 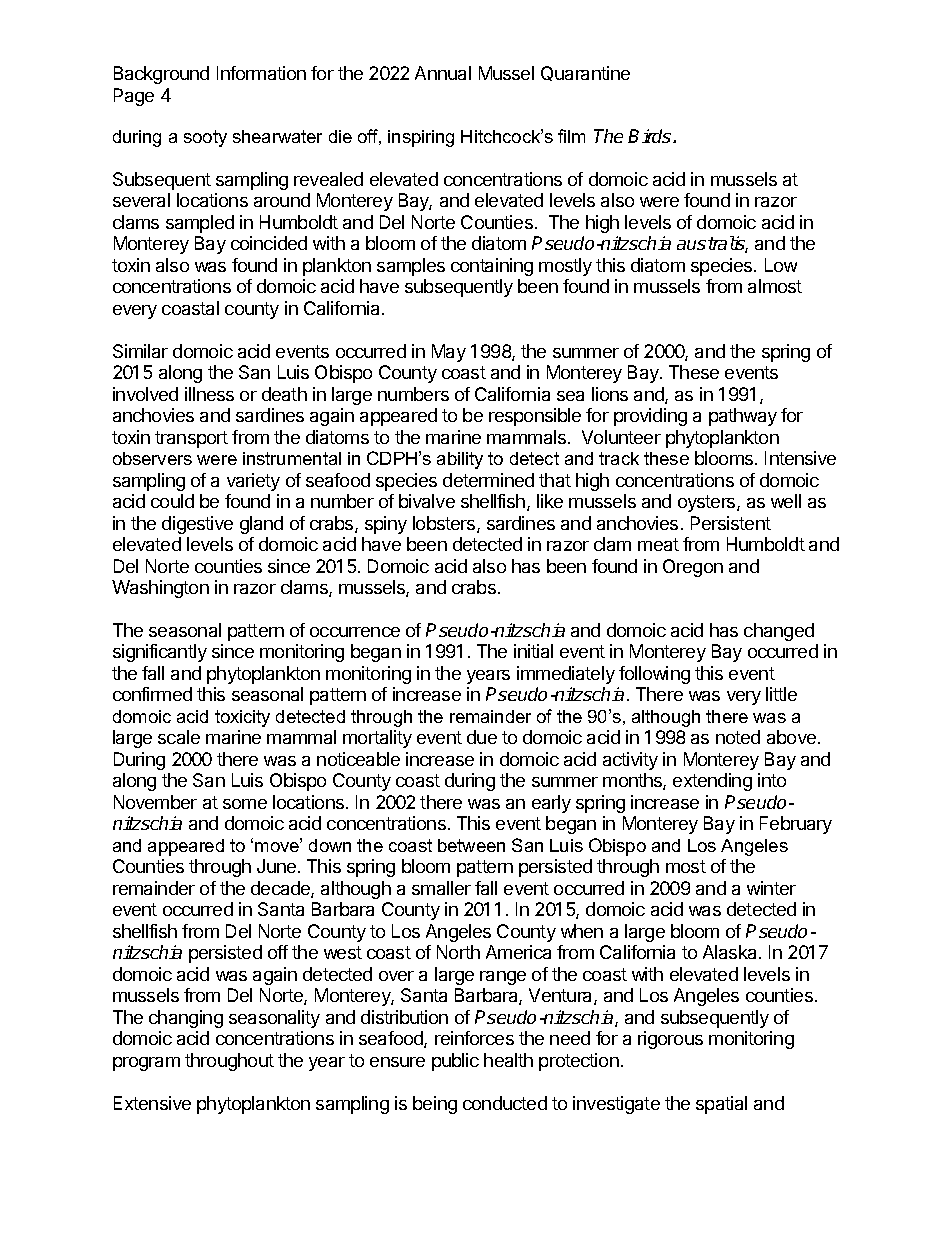 I want to click on May, so click(x=449, y=353).
